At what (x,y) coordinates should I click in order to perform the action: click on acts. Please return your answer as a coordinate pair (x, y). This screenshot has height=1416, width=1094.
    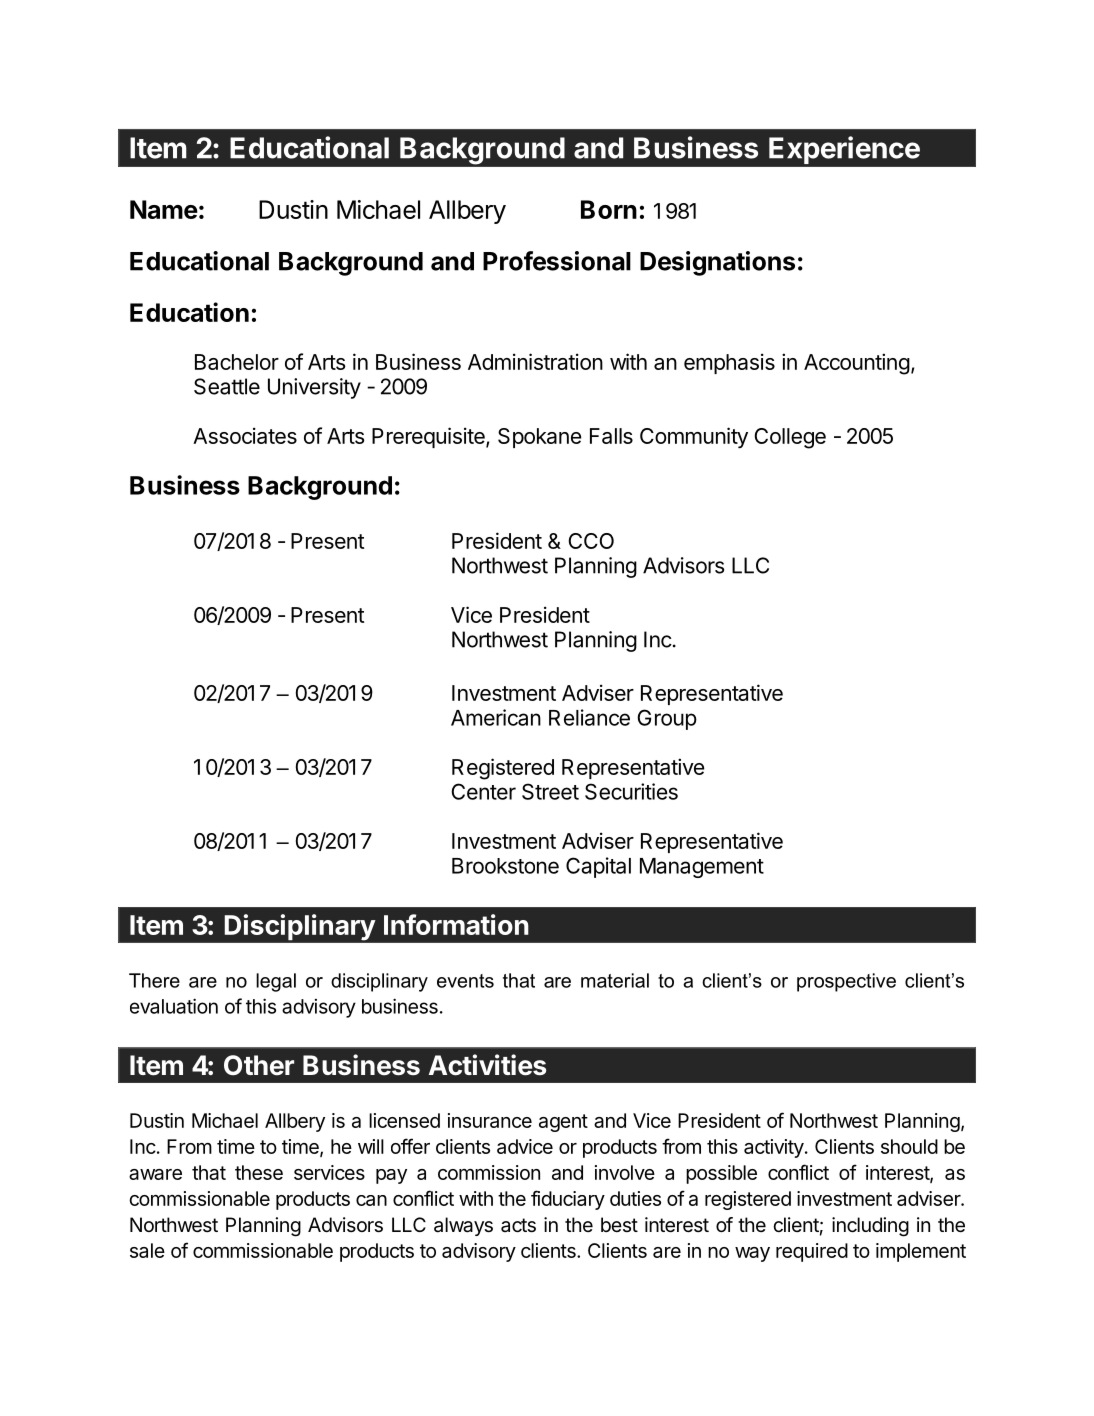
    Looking at the image, I should click on (518, 1225).
